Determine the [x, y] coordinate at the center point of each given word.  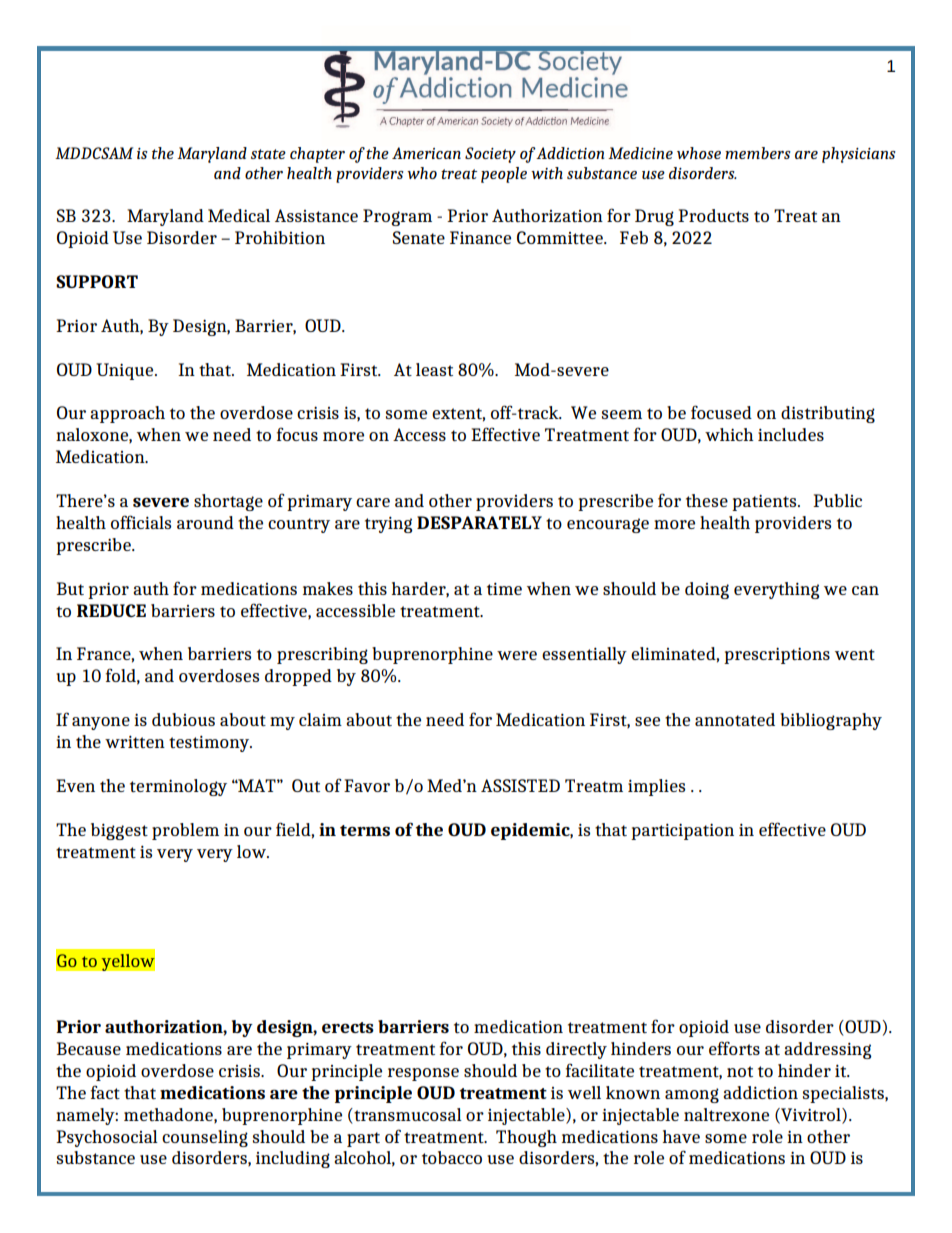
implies [656, 787]
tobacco [452, 1157]
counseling [205, 1138]
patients [765, 502]
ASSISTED [520, 785]
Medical [239, 215]
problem [185, 831]
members [758, 153]
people [504, 175]
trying [389, 525]
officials [141, 522]
